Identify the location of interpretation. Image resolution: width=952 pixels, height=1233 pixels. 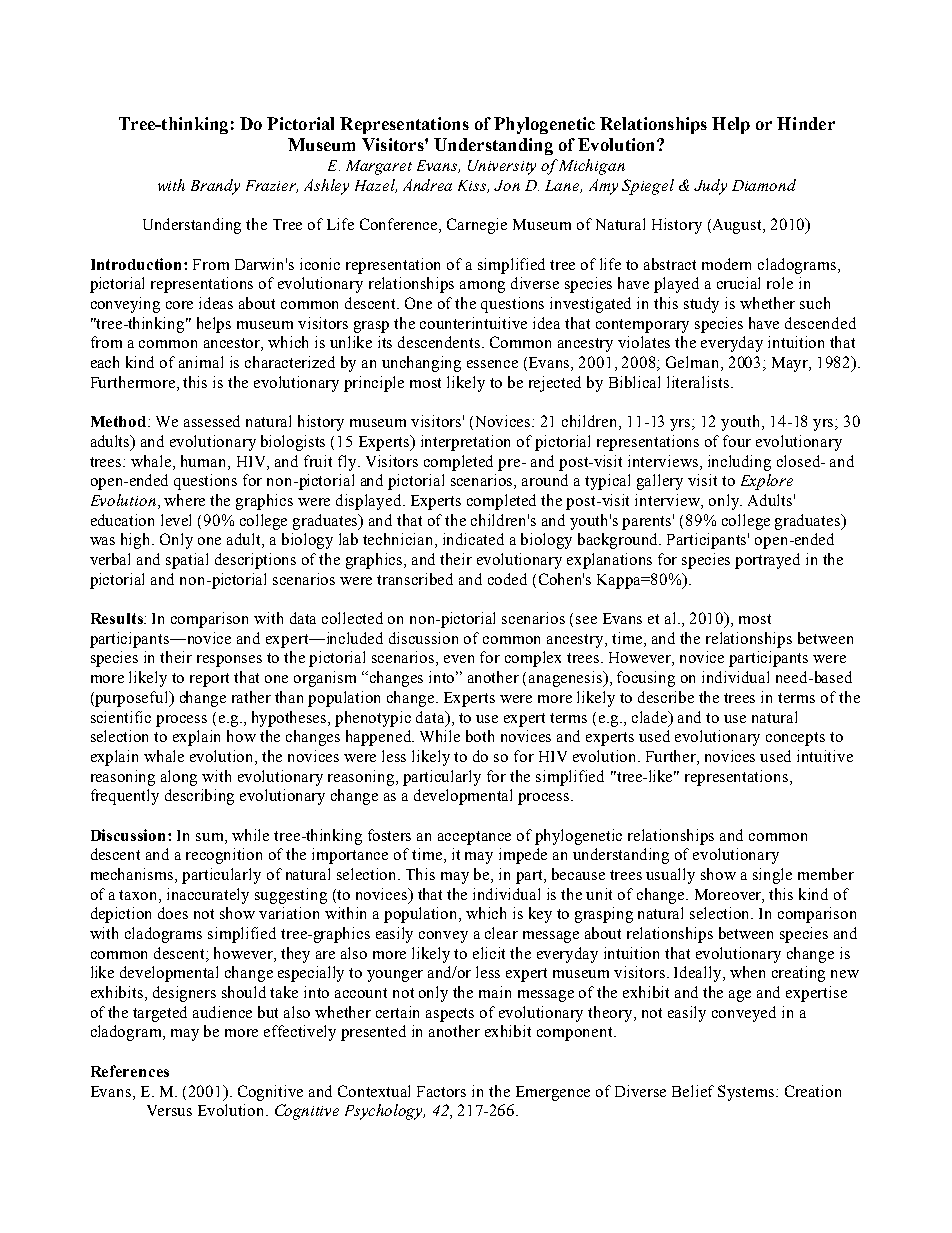
(465, 443).
